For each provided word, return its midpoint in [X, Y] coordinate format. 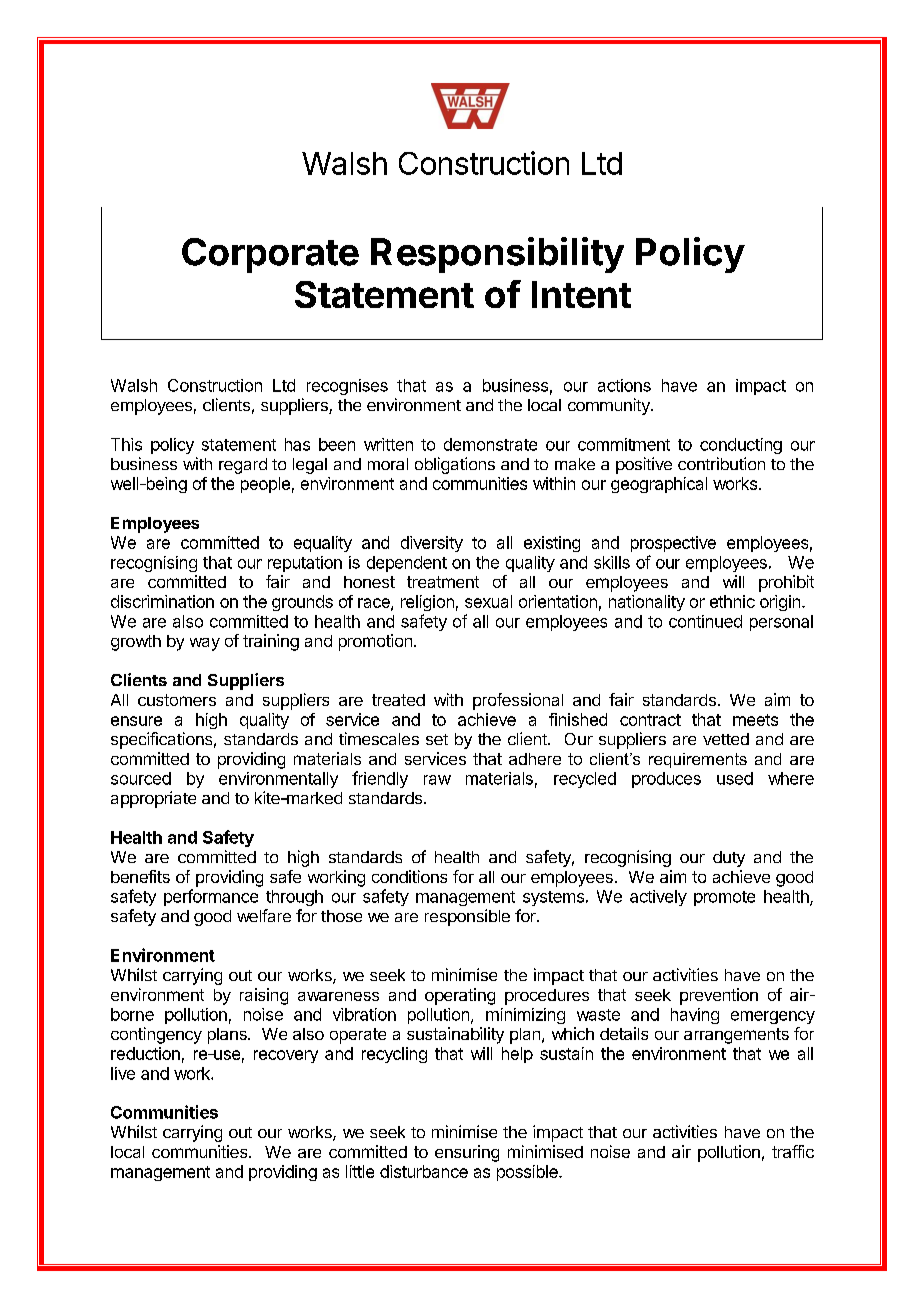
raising [264, 996]
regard [243, 466]
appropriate [153, 799]
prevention [719, 996]
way [205, 644]
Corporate [270, 255]
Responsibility [497, 255]
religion [427, 603]
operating [460, 996]
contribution [721, 463]
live [123, 1073]
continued [705, 621]
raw [437, 780]
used [735, 778]
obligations [455, 465]
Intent [581, 294]
